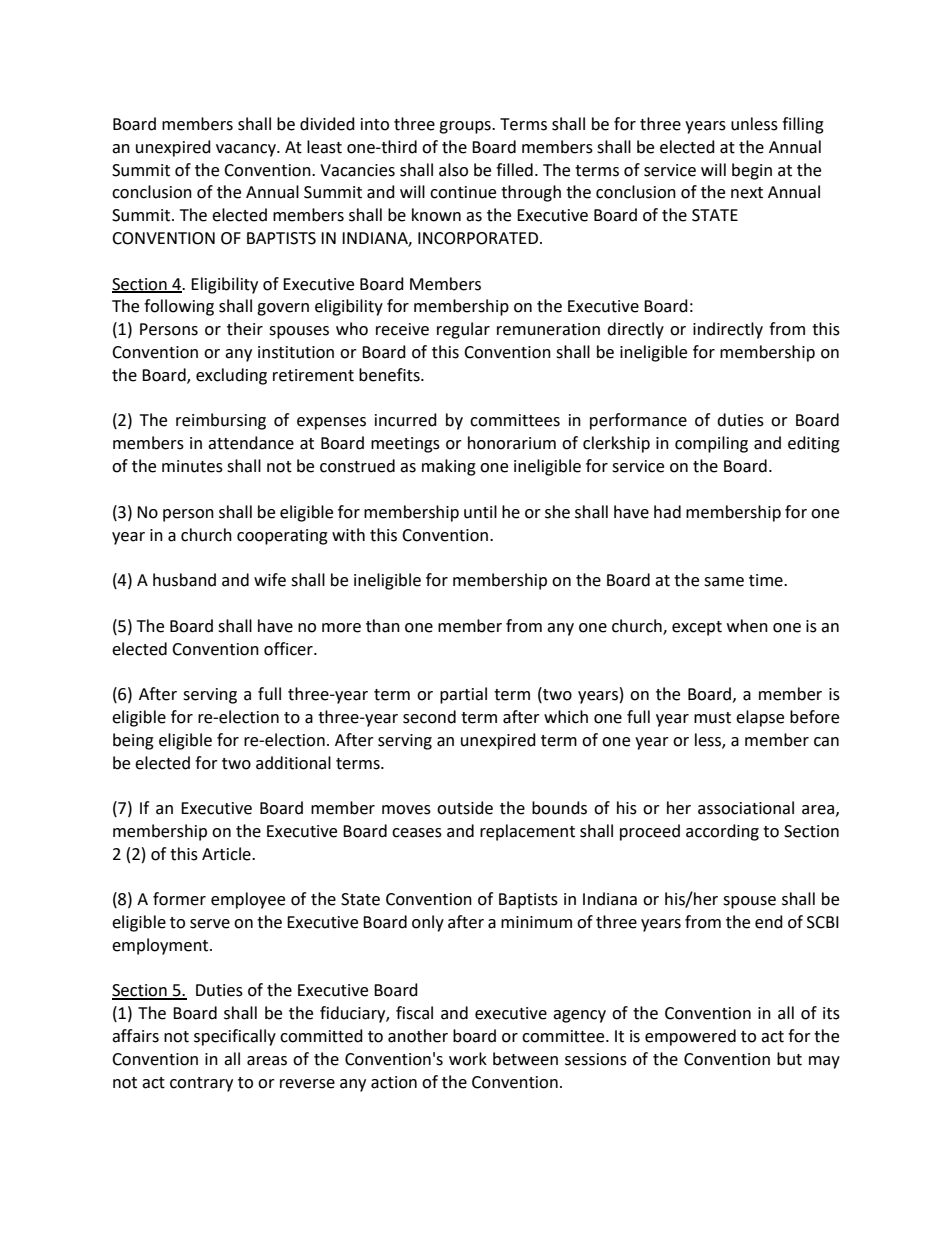 The height and width of the page is (1233, 952). What do you see at coordinates (711, 444) in the page?
I see `compiling` at bounding box center [711, 444].
